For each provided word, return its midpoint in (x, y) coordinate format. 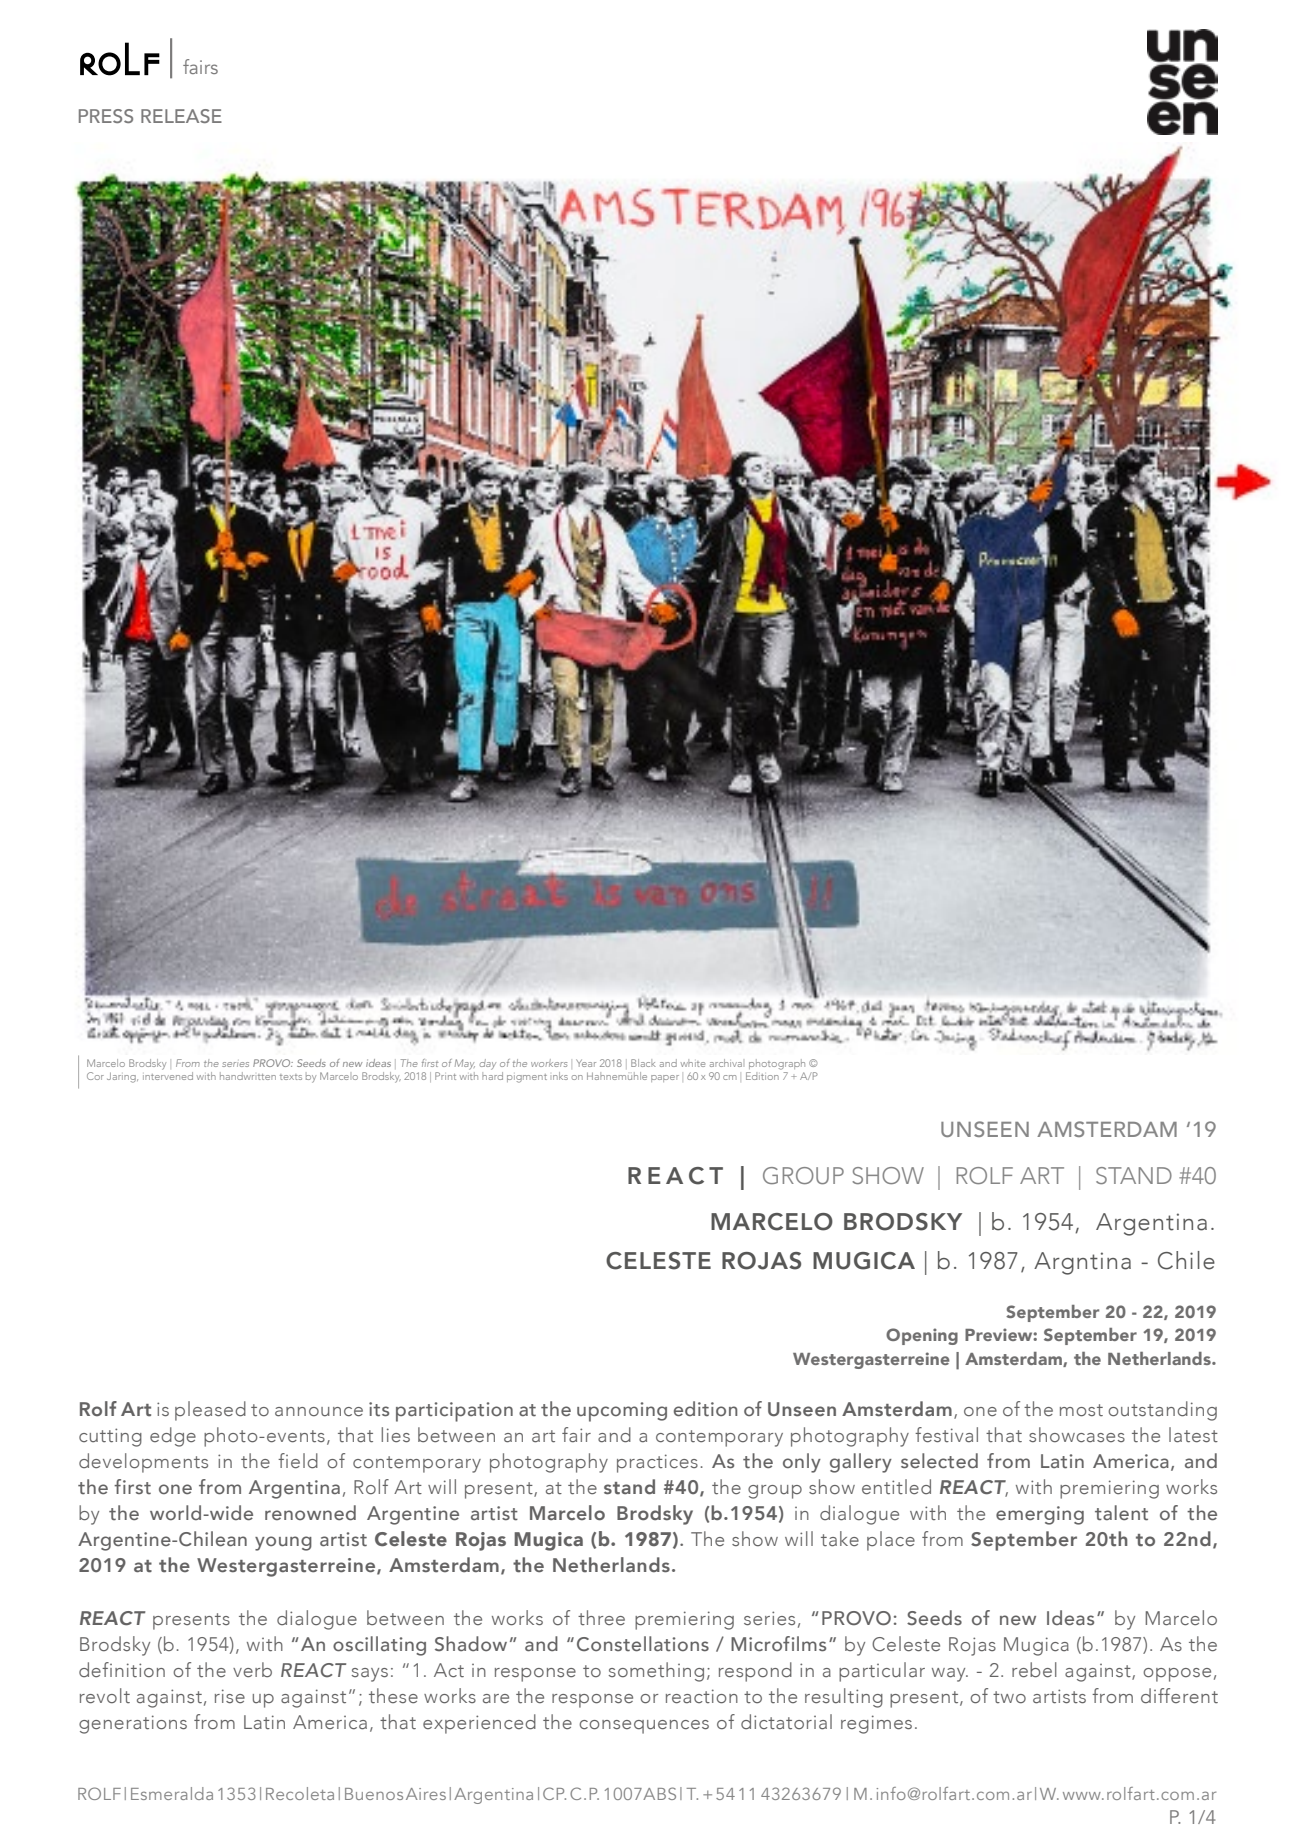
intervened (168, 1074)
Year (586, 1063)
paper (665, 1078)
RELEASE (181, 116)
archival (726, 1063)
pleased (210, 1411)
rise (230, 1696)
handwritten (248, 1076)
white (693, 1063)
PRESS (106, 116)
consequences (644, 1727)
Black (643, 1063)
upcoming (622, 1412)
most (1081, 1410)
